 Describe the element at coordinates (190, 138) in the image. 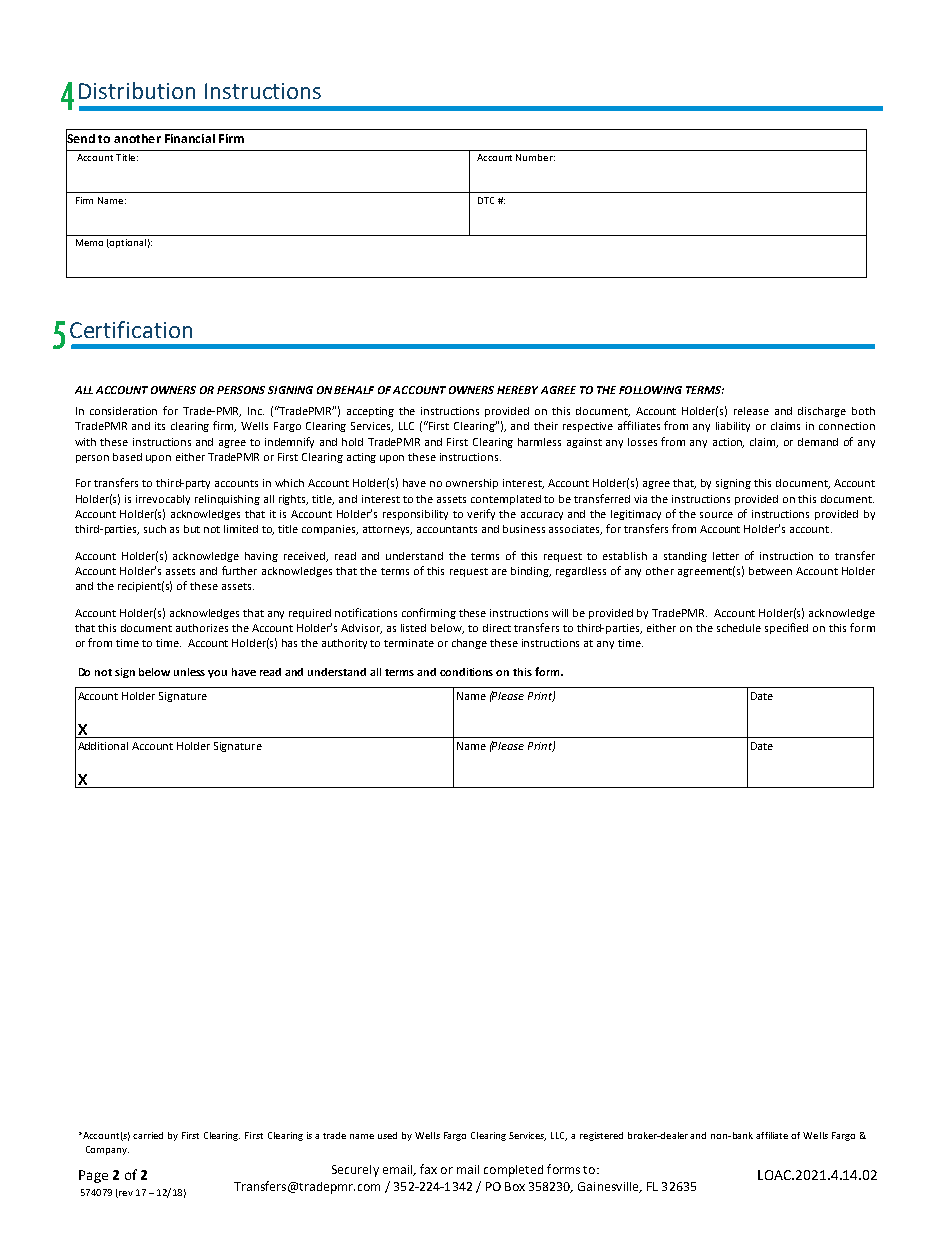

I see `Financial` at that location.
